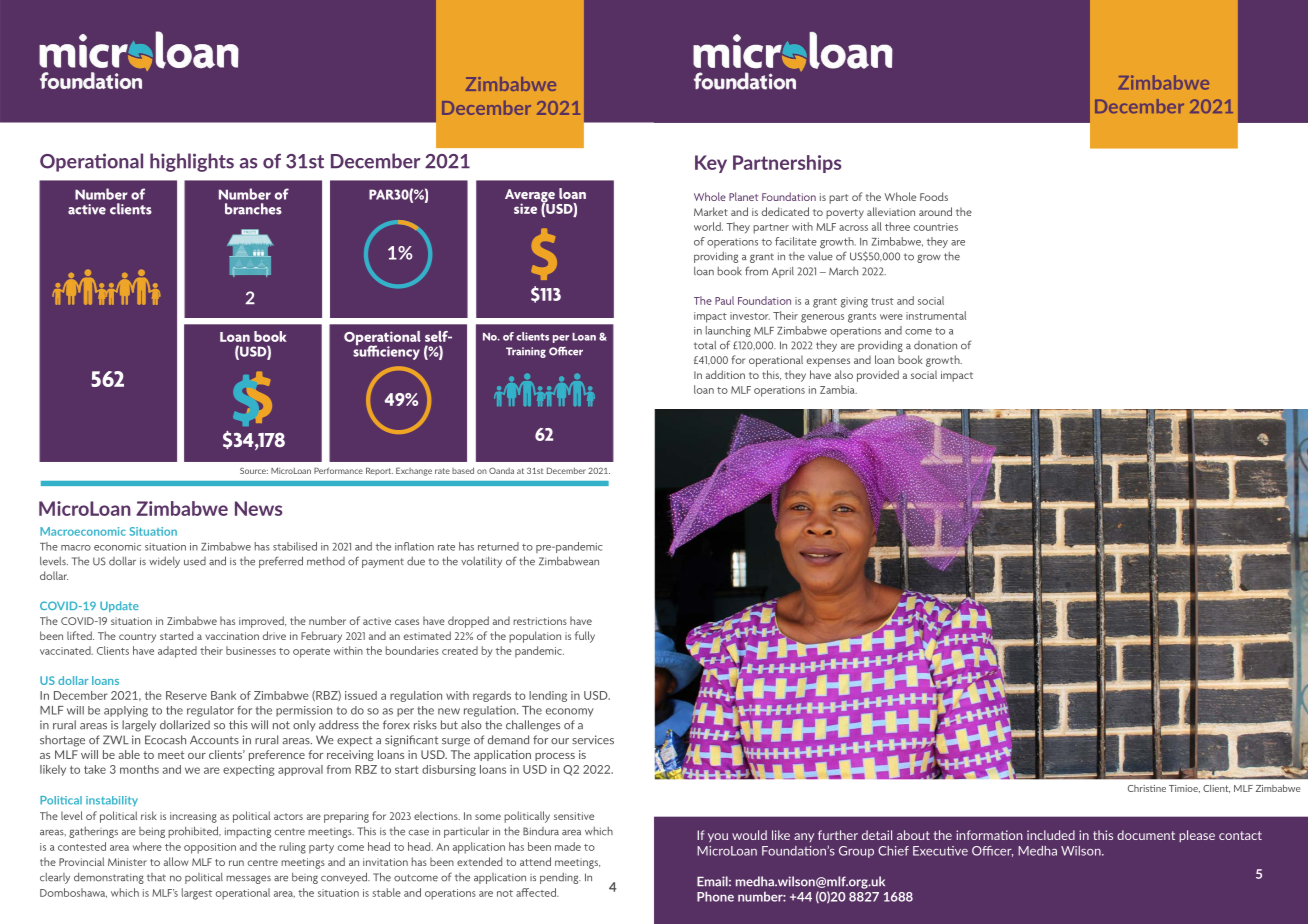 The height and width of the page is (924, 1308). Describe the element at coordinates (192, 162) in the page. I see `highlights` at that location.
